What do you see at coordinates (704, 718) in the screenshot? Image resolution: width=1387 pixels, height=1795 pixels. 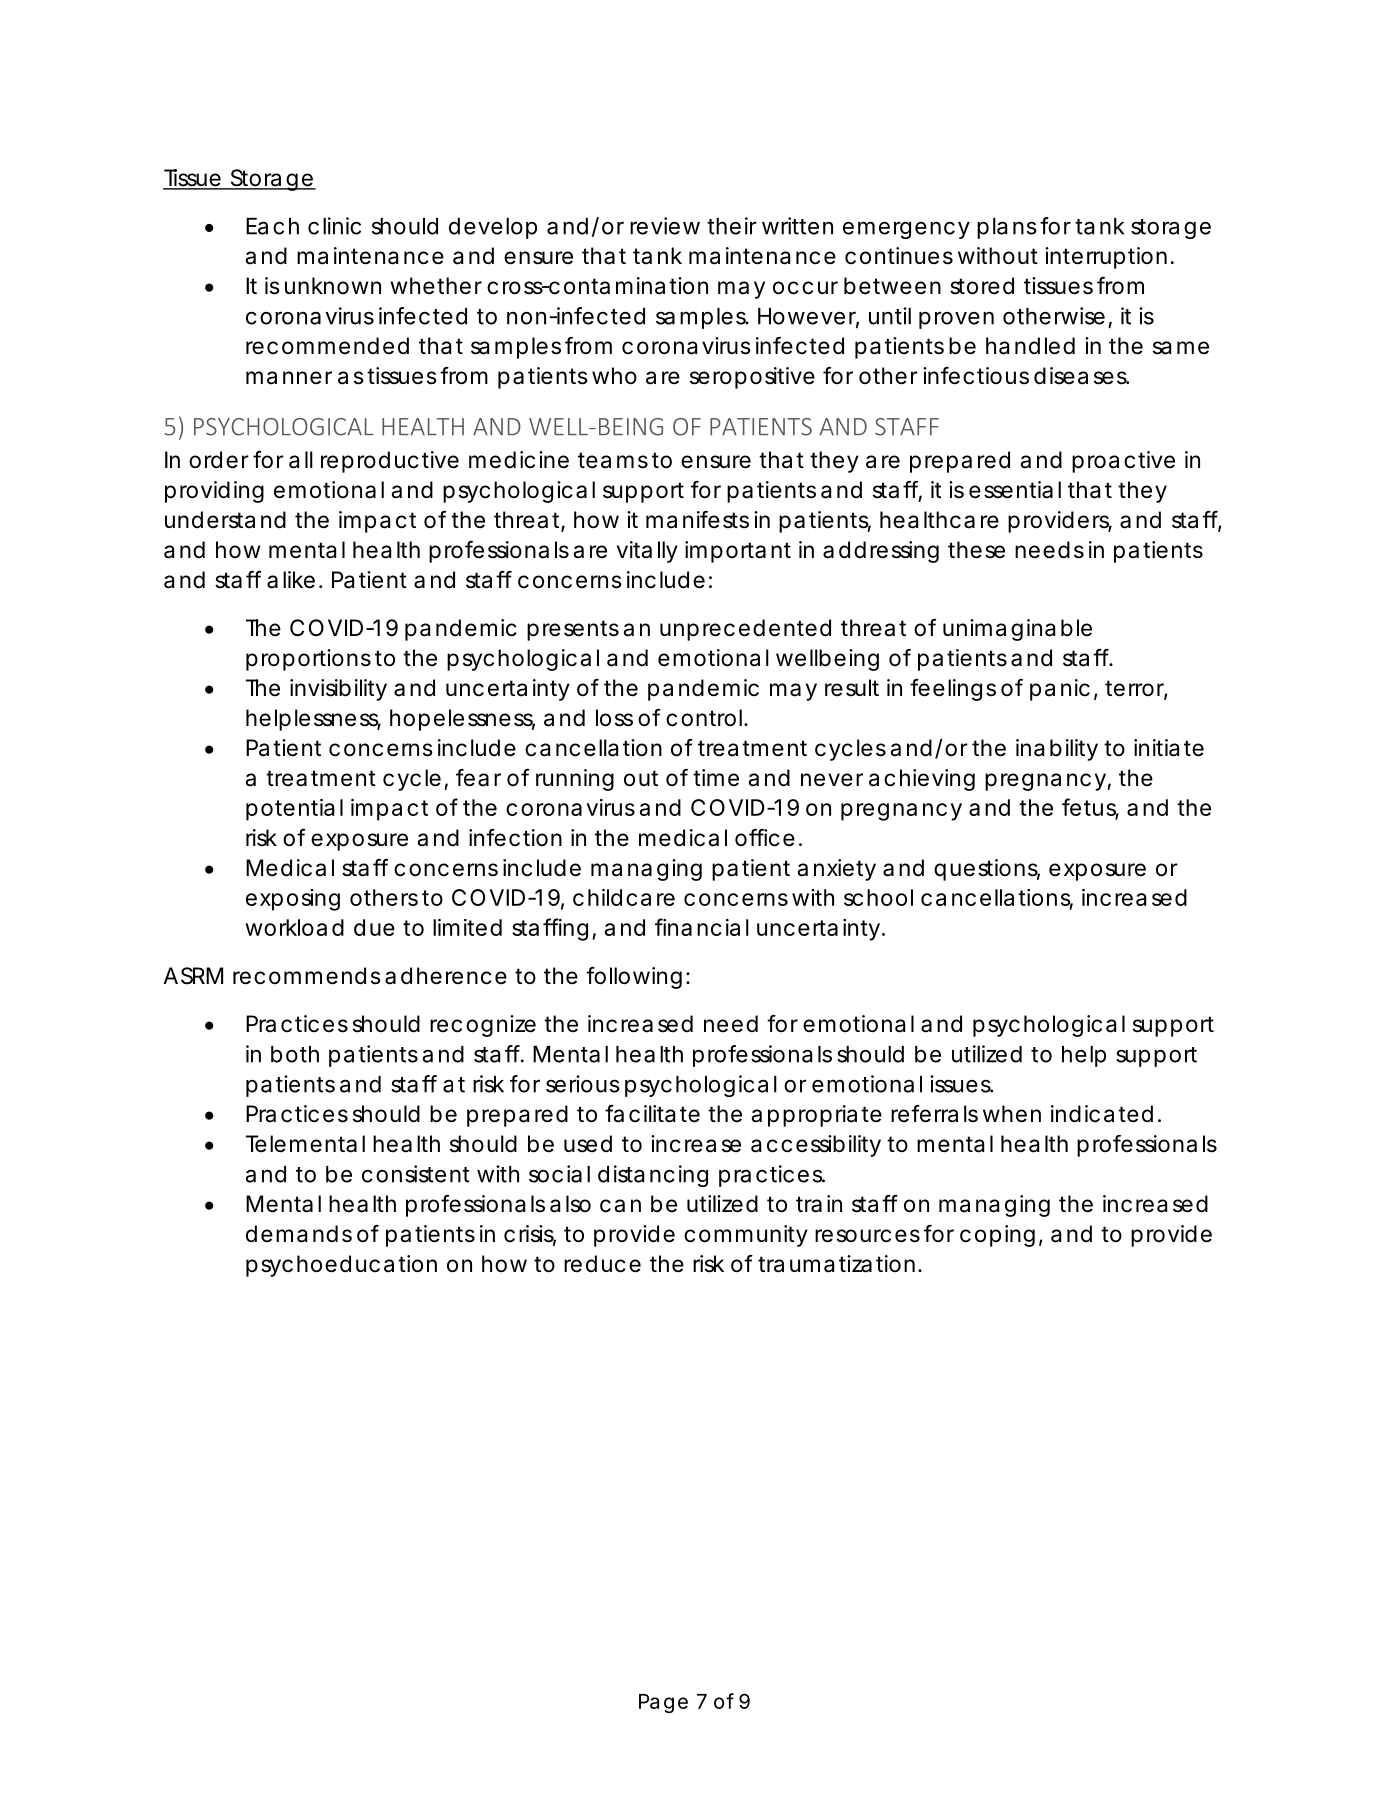 I see `control` at bounding box center [704, 718].
